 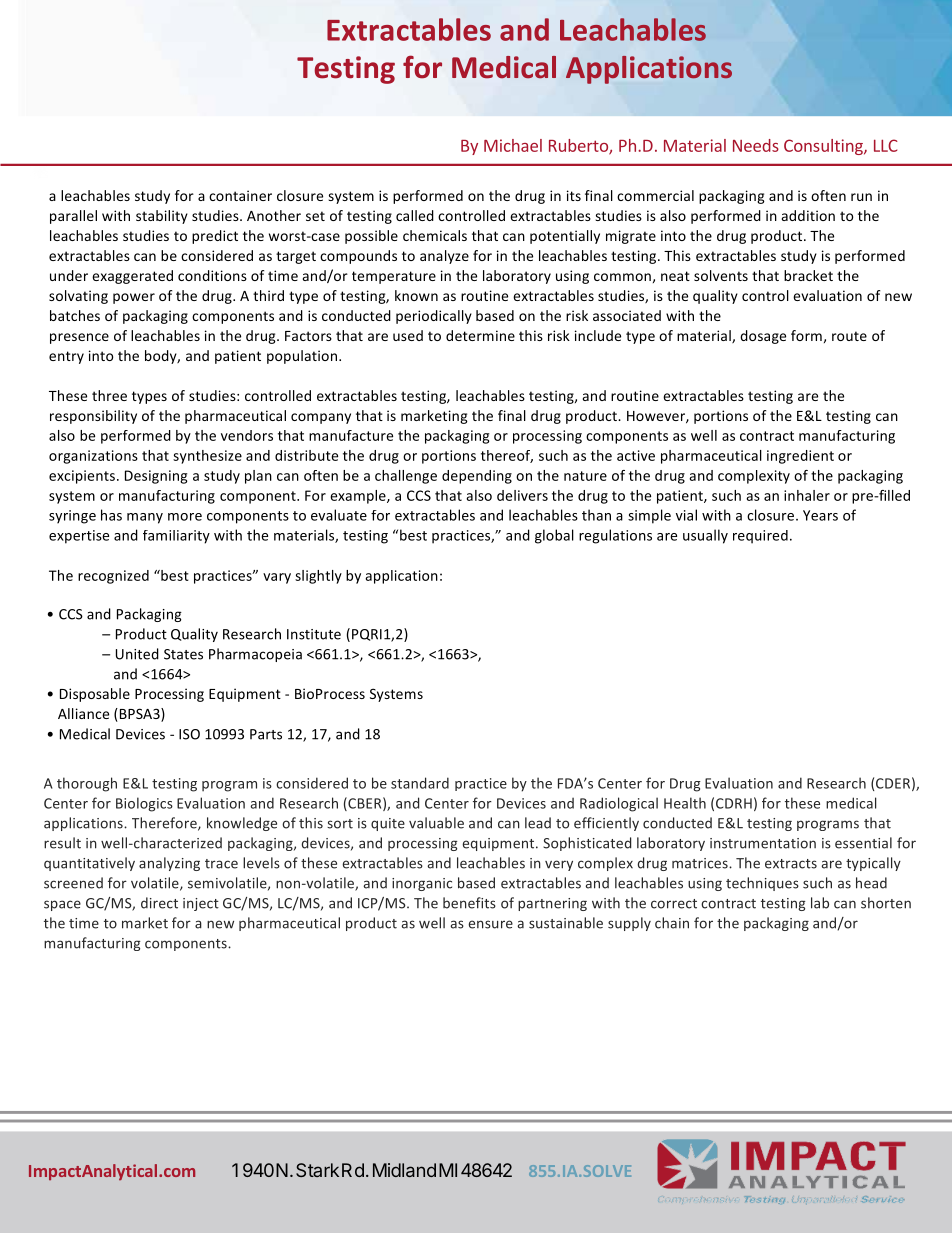 I want to click on familiarity, so click(x=176, y=537).
